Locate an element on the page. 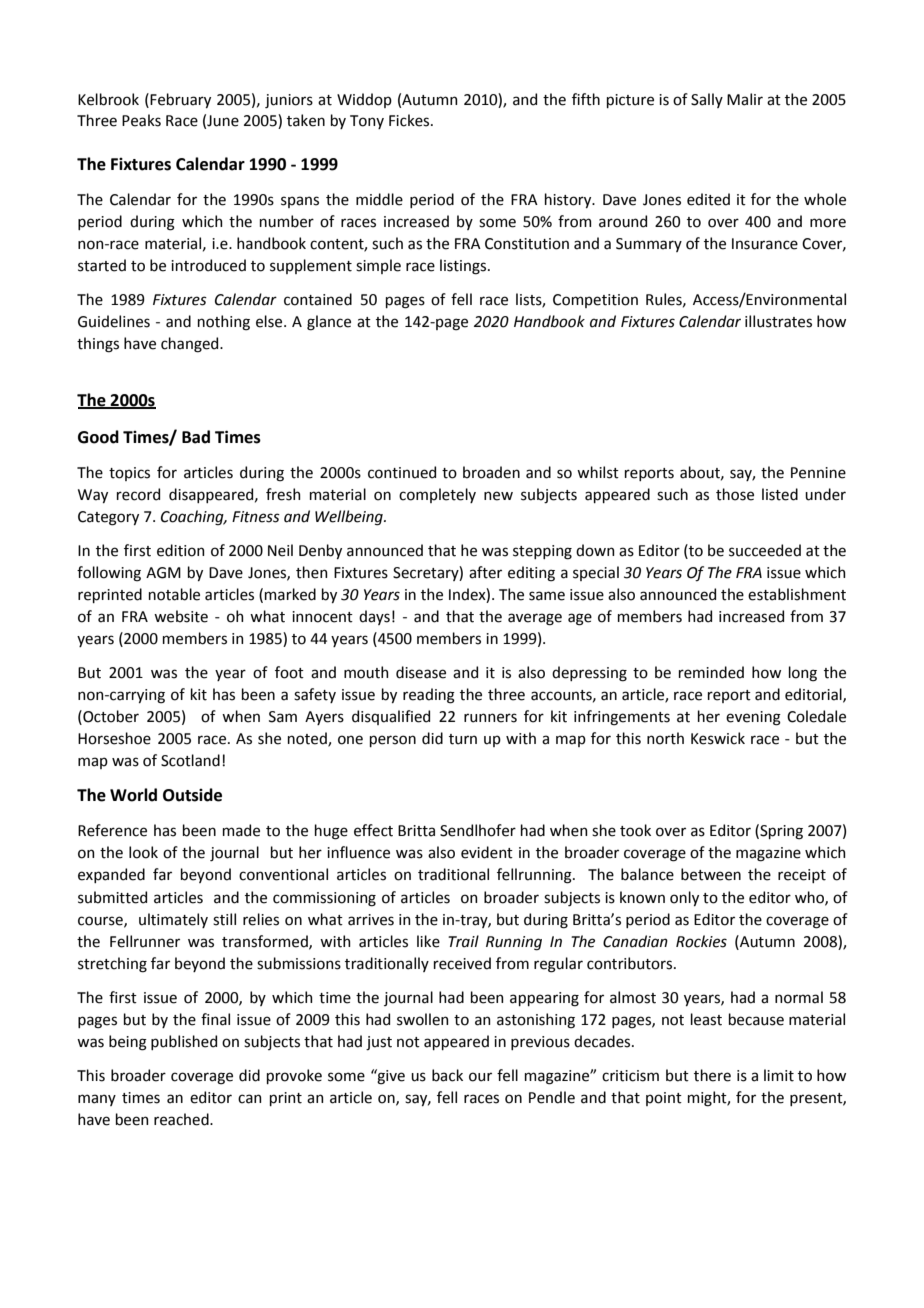 Image resolution: width=924 pixels, height=1308 pixels. Peaks is located at coordinates (141, 120).
